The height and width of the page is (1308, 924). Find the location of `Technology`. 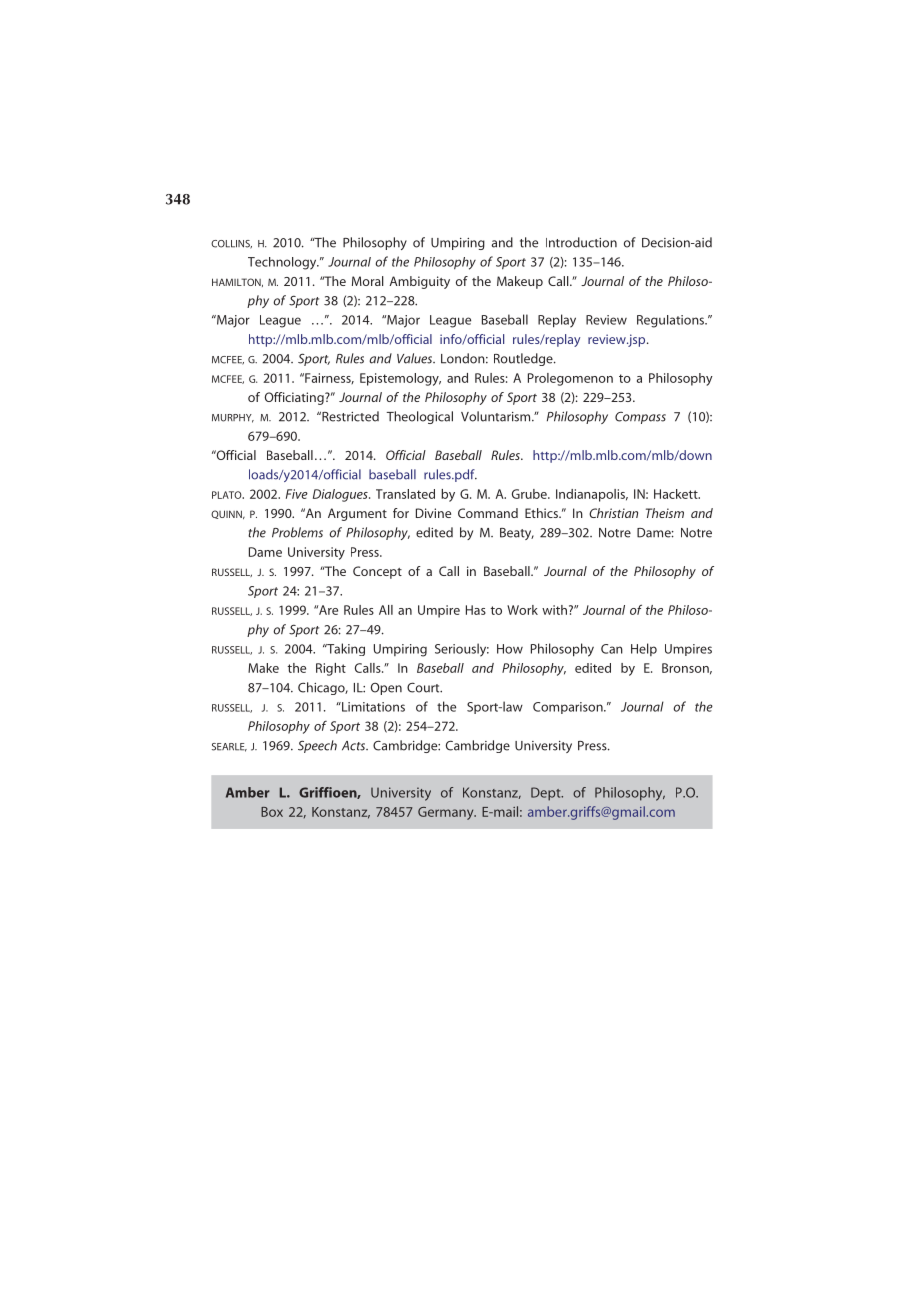

Technology is located at coordinates (283, 263).
